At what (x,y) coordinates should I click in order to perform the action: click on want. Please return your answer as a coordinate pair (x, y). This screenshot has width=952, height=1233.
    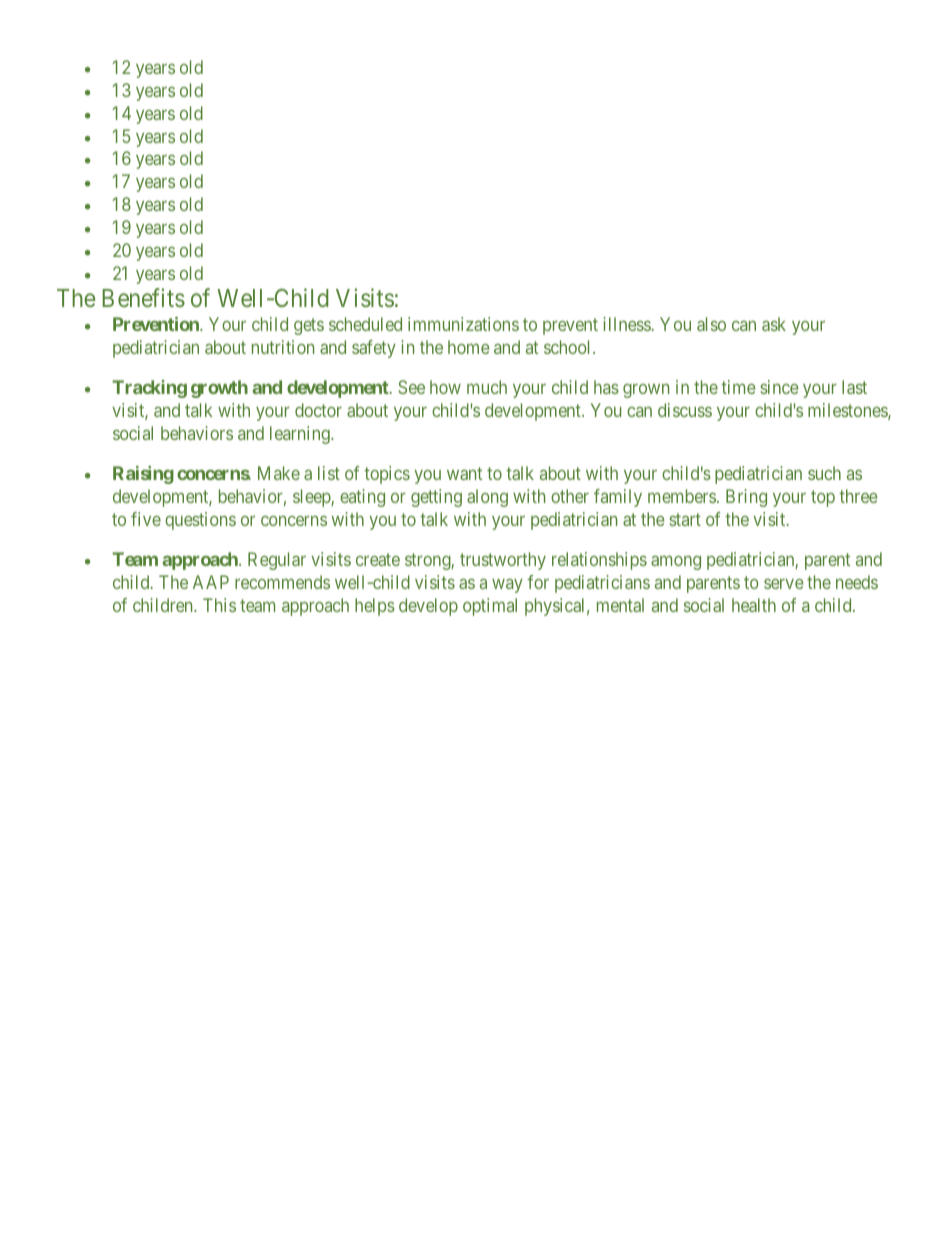
    Looking at the image, I should click on (464, 473).
